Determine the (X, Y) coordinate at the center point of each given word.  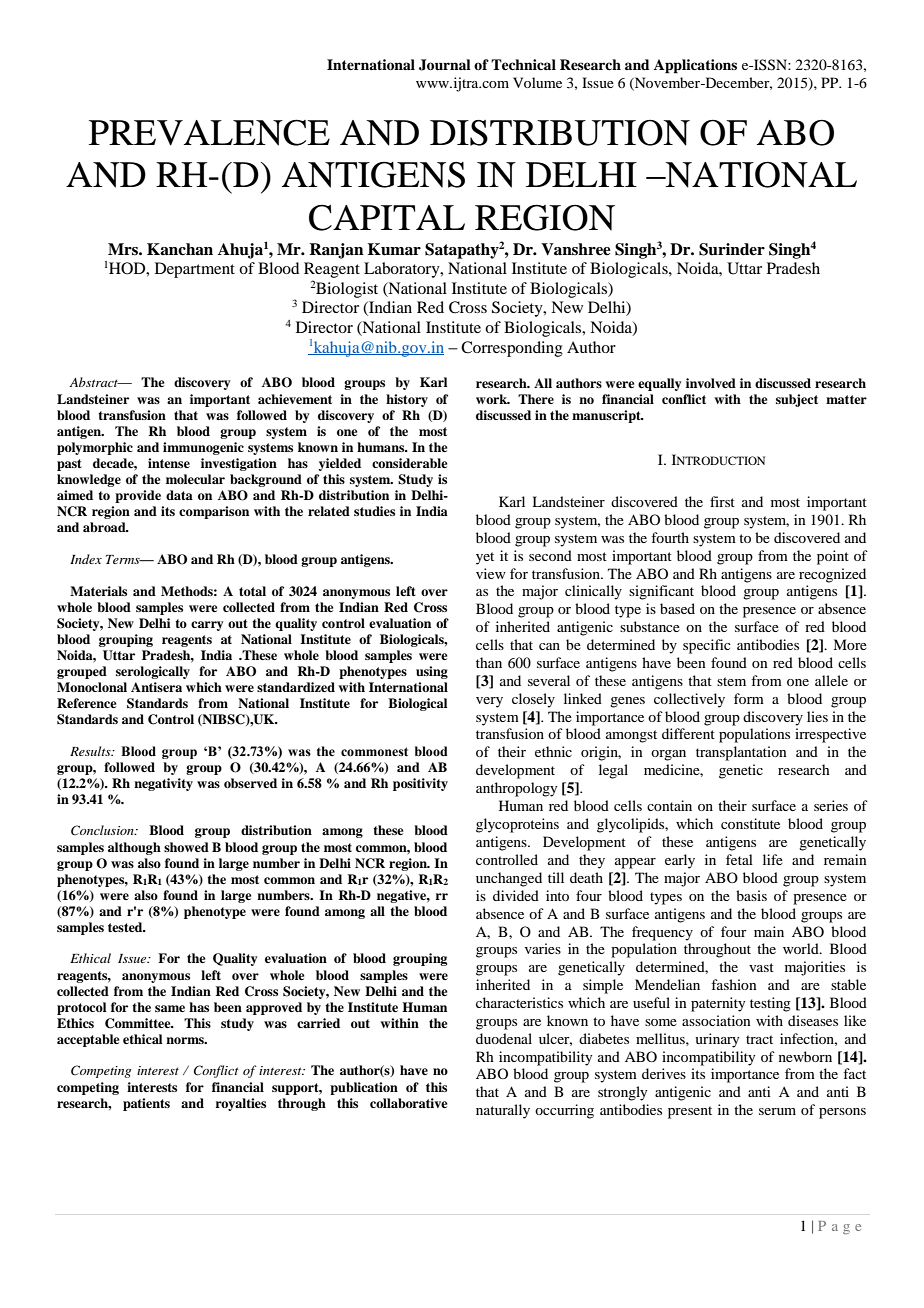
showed (186, 847)
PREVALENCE (209, 132)
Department (195, 270)
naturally (503, 1111)
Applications (695, 66)
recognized (832, 575)
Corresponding (512, 349)
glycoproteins (517, 825)
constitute (750, 823)
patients (146, 1104)
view (491, 573)
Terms (124, 559)
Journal (445, 65)
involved (711, 383)
